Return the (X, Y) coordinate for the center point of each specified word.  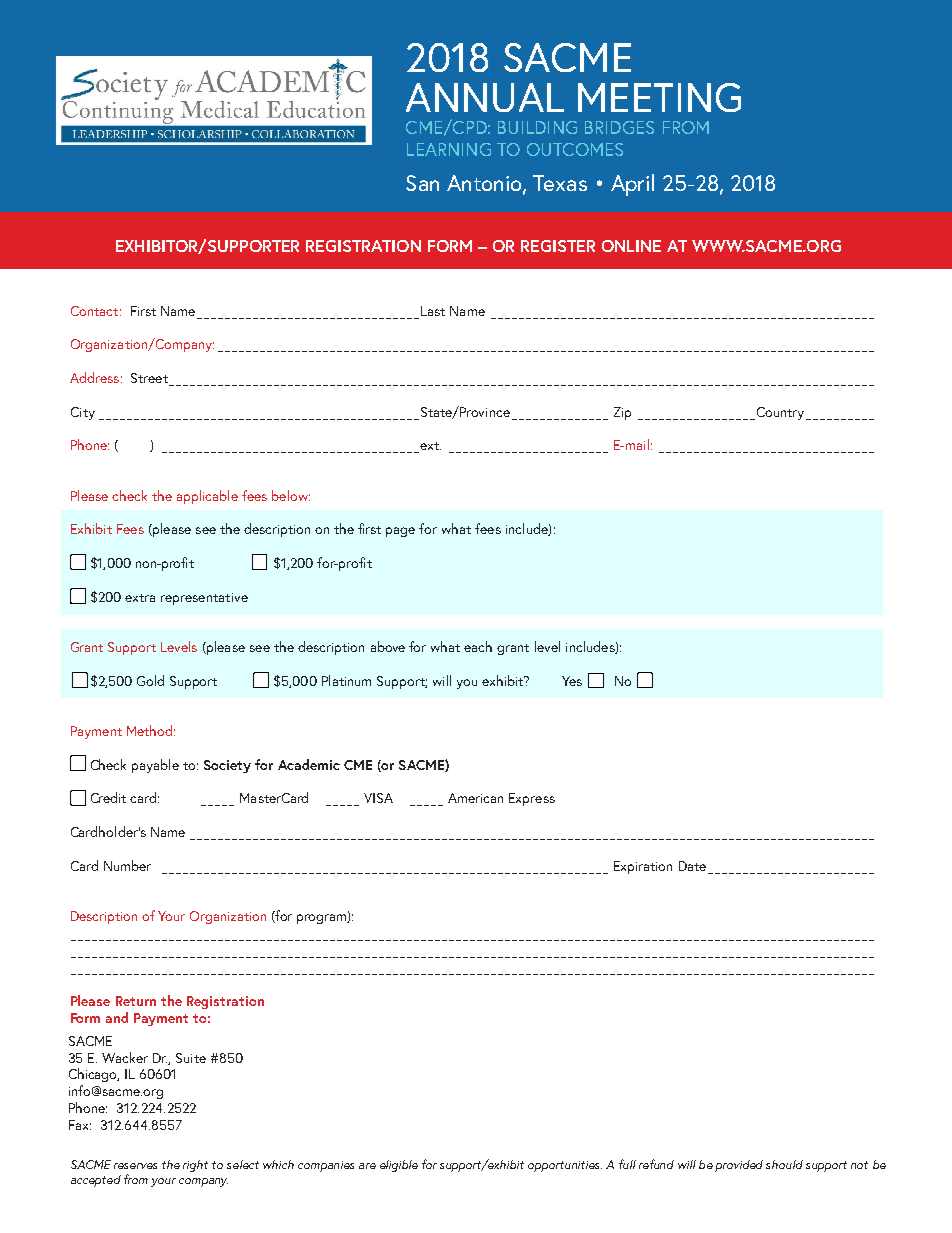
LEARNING (449, 149)
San (422, 183)
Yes (572, 681)
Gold (150, 680)
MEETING (659, 97)
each (478, 646)
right (195, 1166)
